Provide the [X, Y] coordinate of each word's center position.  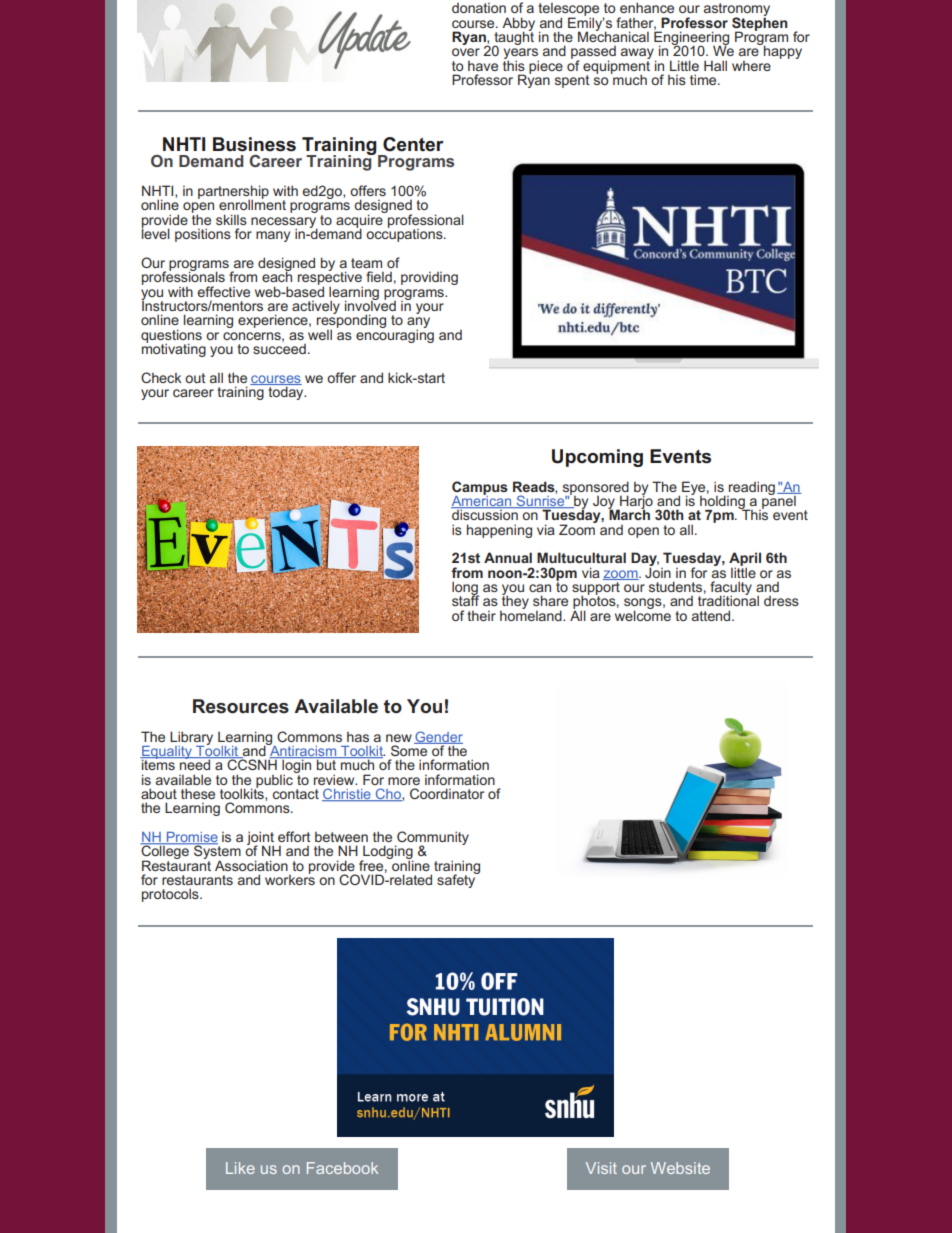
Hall [715, 65]
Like [240, 1168]
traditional [728, 599]
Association [251, 865]
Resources [241, 706]
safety [457, 880]
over [466, 52]
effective [223, 291]
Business [254, 144]
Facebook [342, 1168]
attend [712, 615]
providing [429, 278]
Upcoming [597, 458]
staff [465, 599]
